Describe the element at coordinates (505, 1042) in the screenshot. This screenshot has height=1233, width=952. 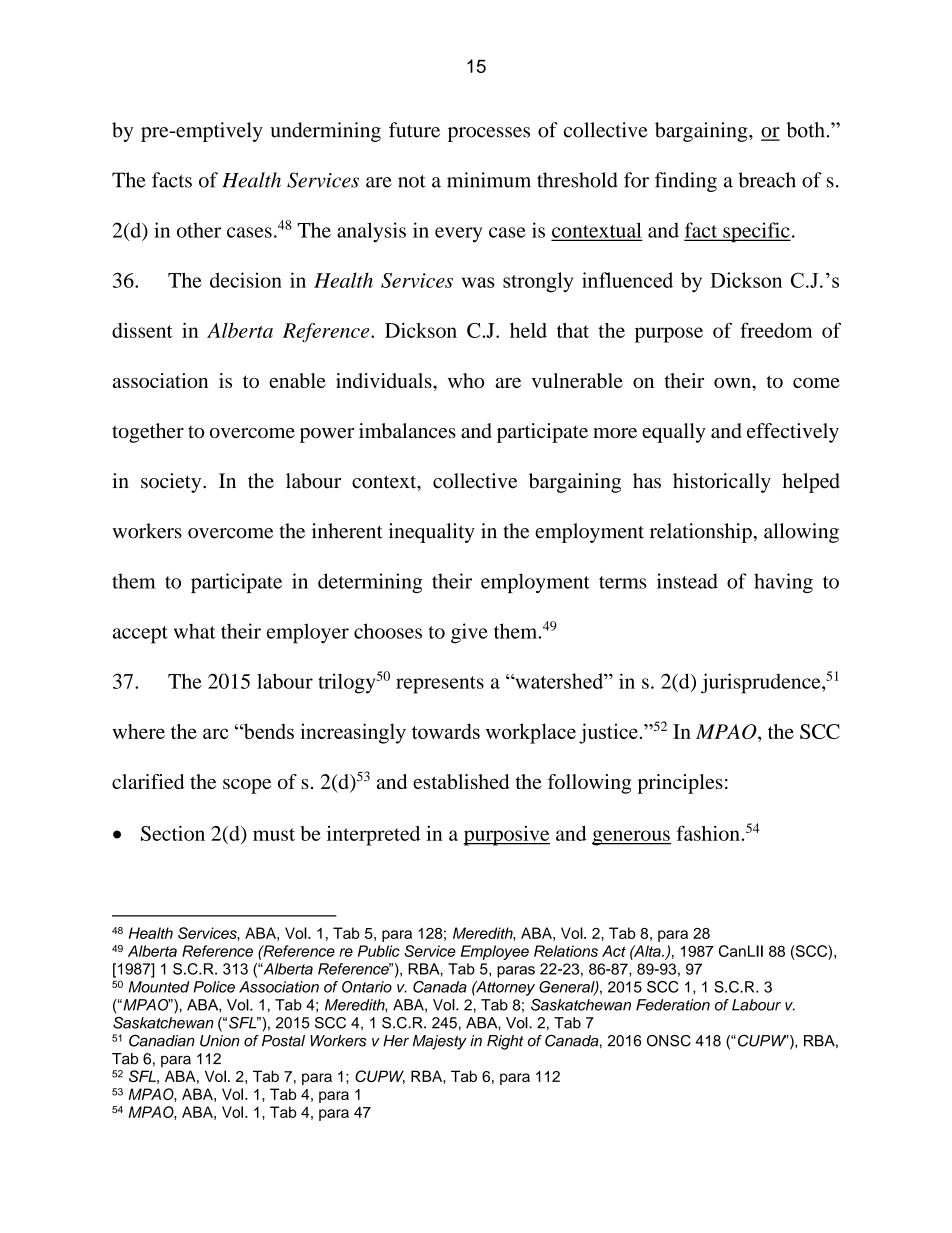
I see `Right` at that location.
